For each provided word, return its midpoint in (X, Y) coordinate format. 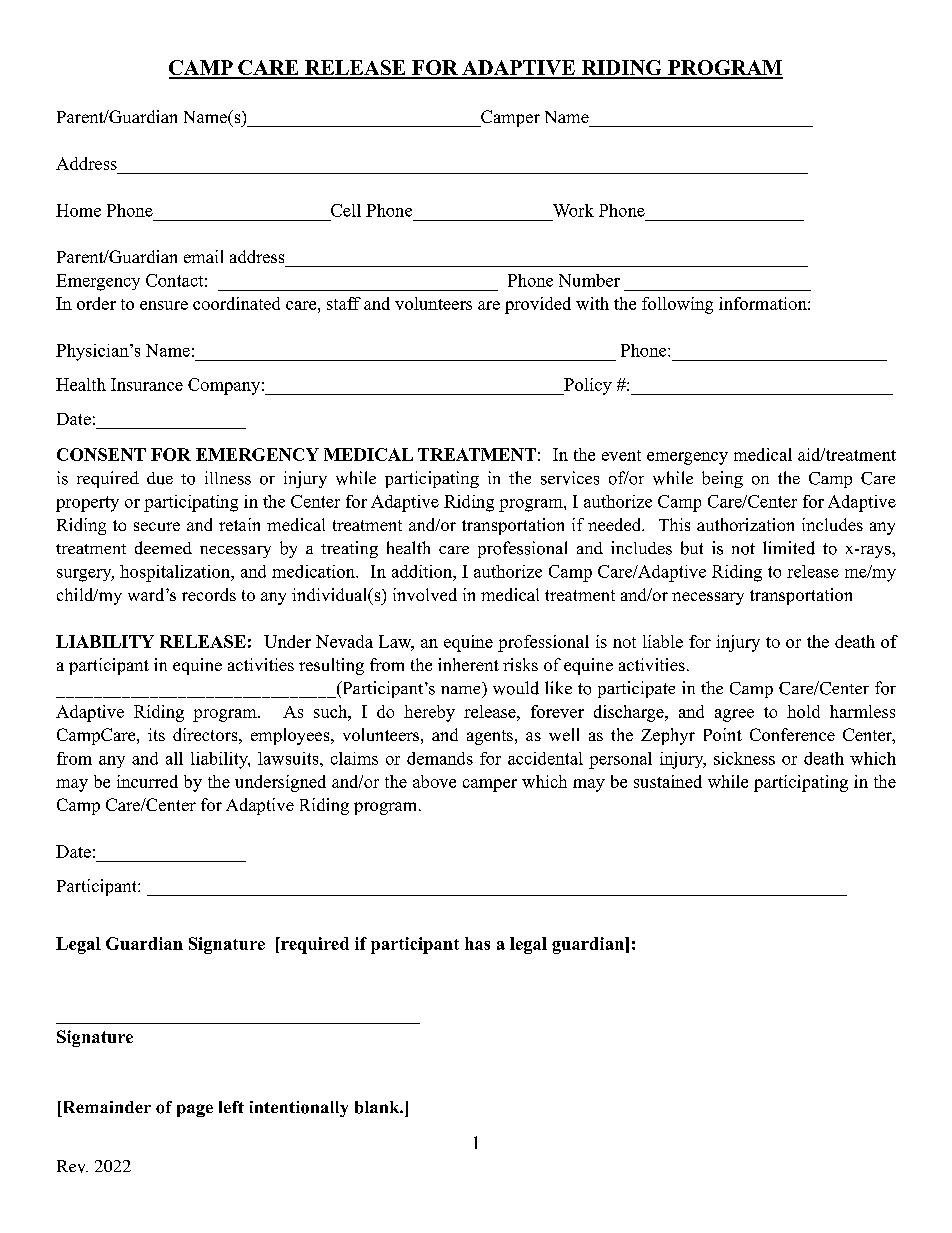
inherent (468, 664)
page (195, 1110)
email (203, 256)
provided (538, 305)
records (209, 594)
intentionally (299, 1109)
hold (803, 711)
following (677, 305)
